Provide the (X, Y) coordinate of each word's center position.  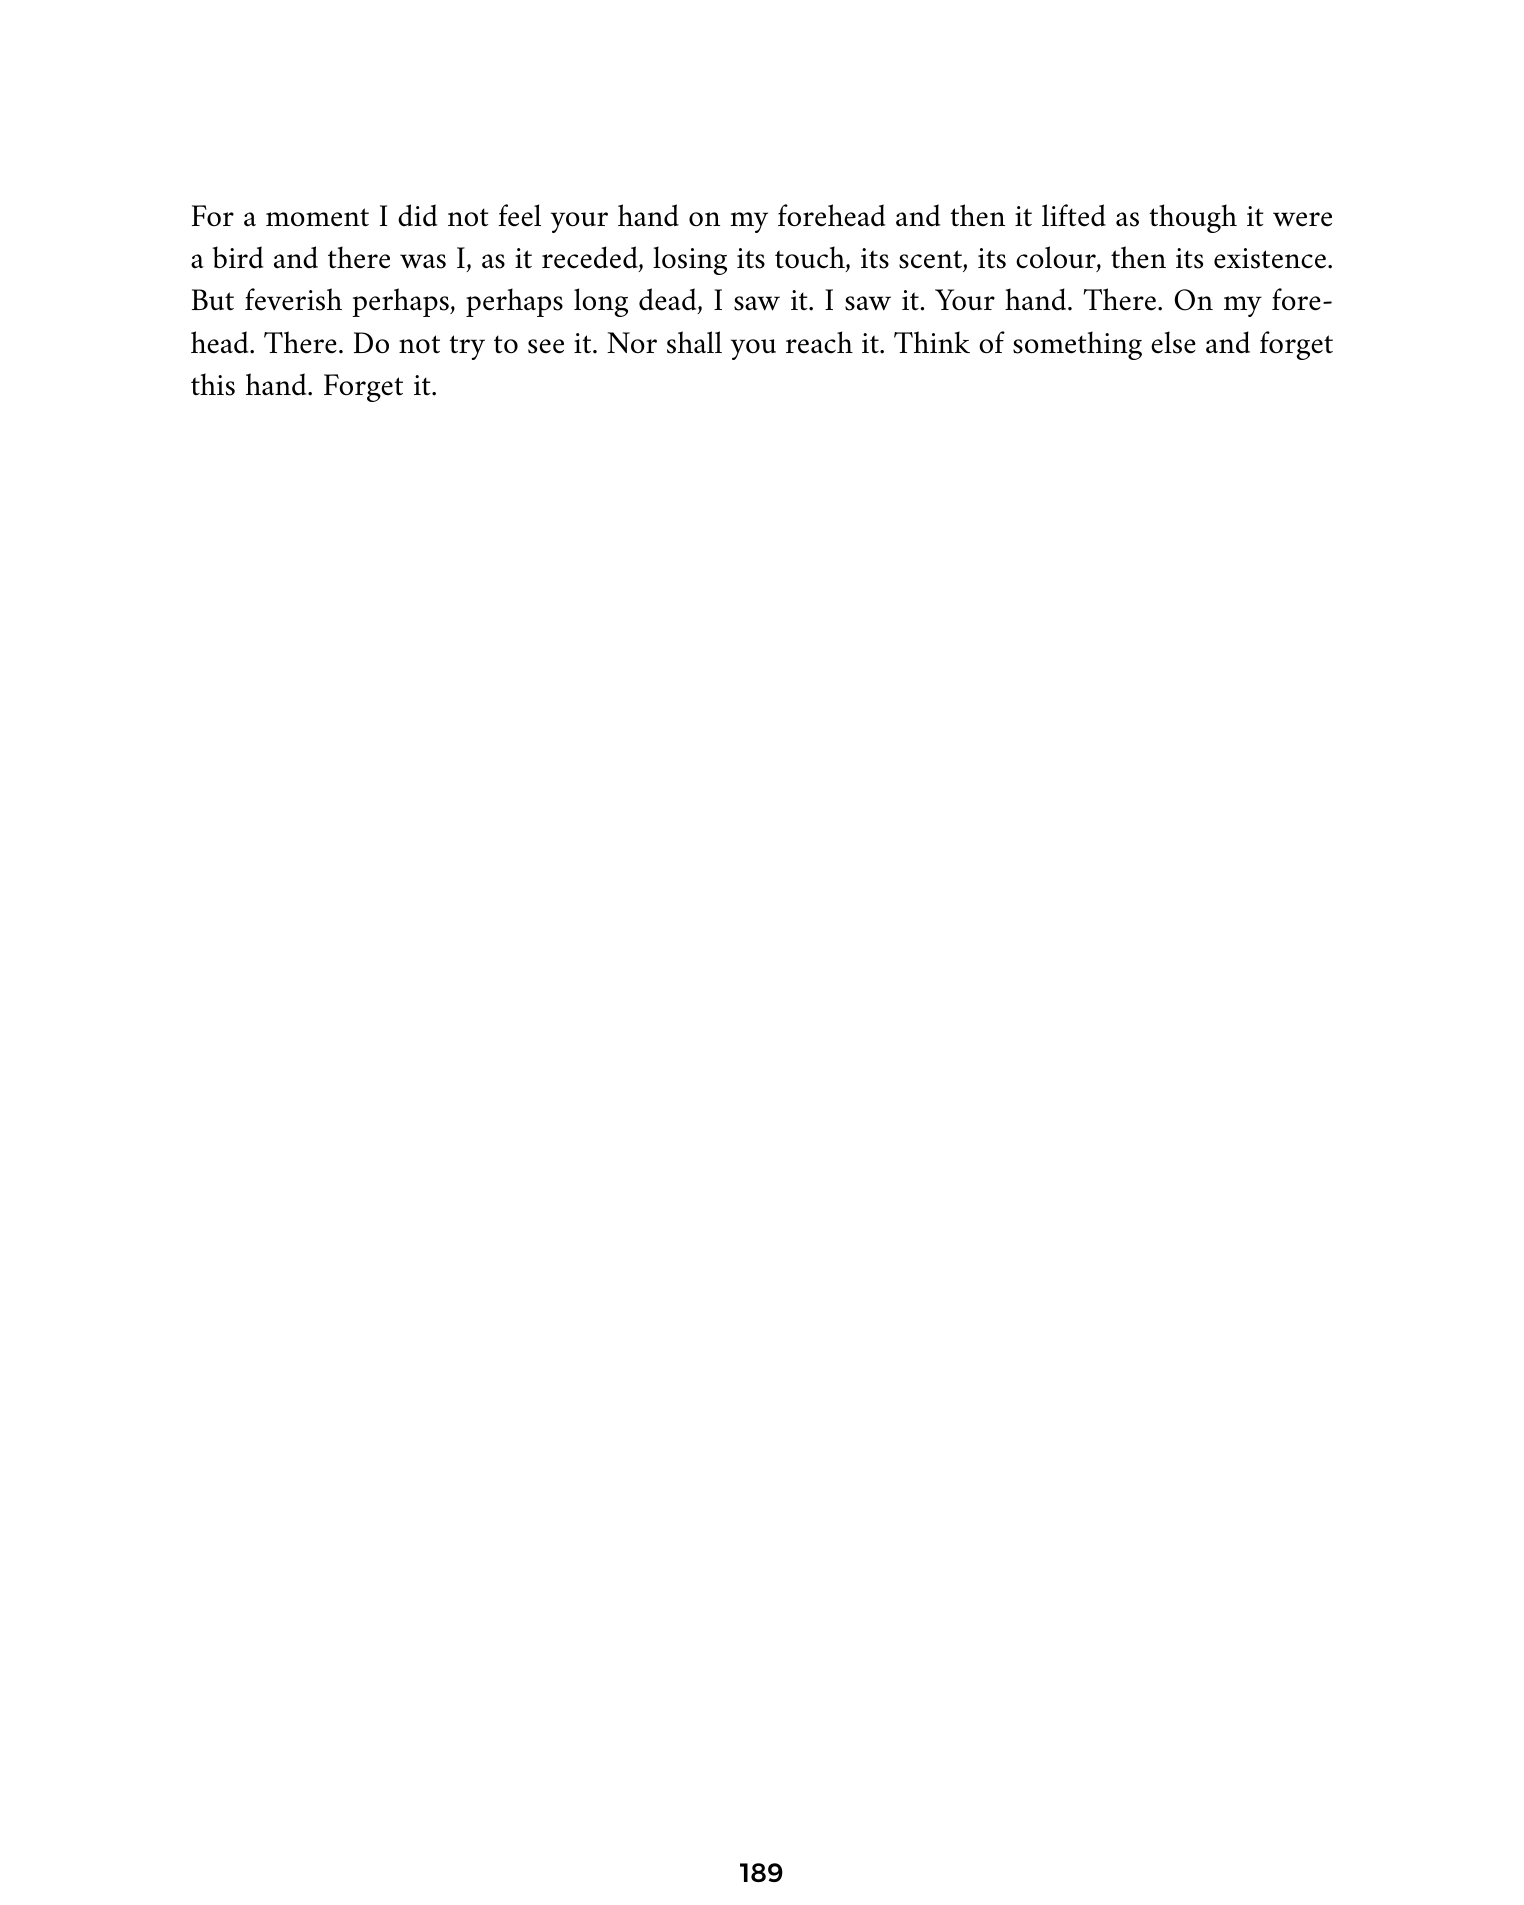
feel (520, 215)
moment (317, 217)
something (1077, 345)
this (213, 384)
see (546, 346)
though (1193, 218)
